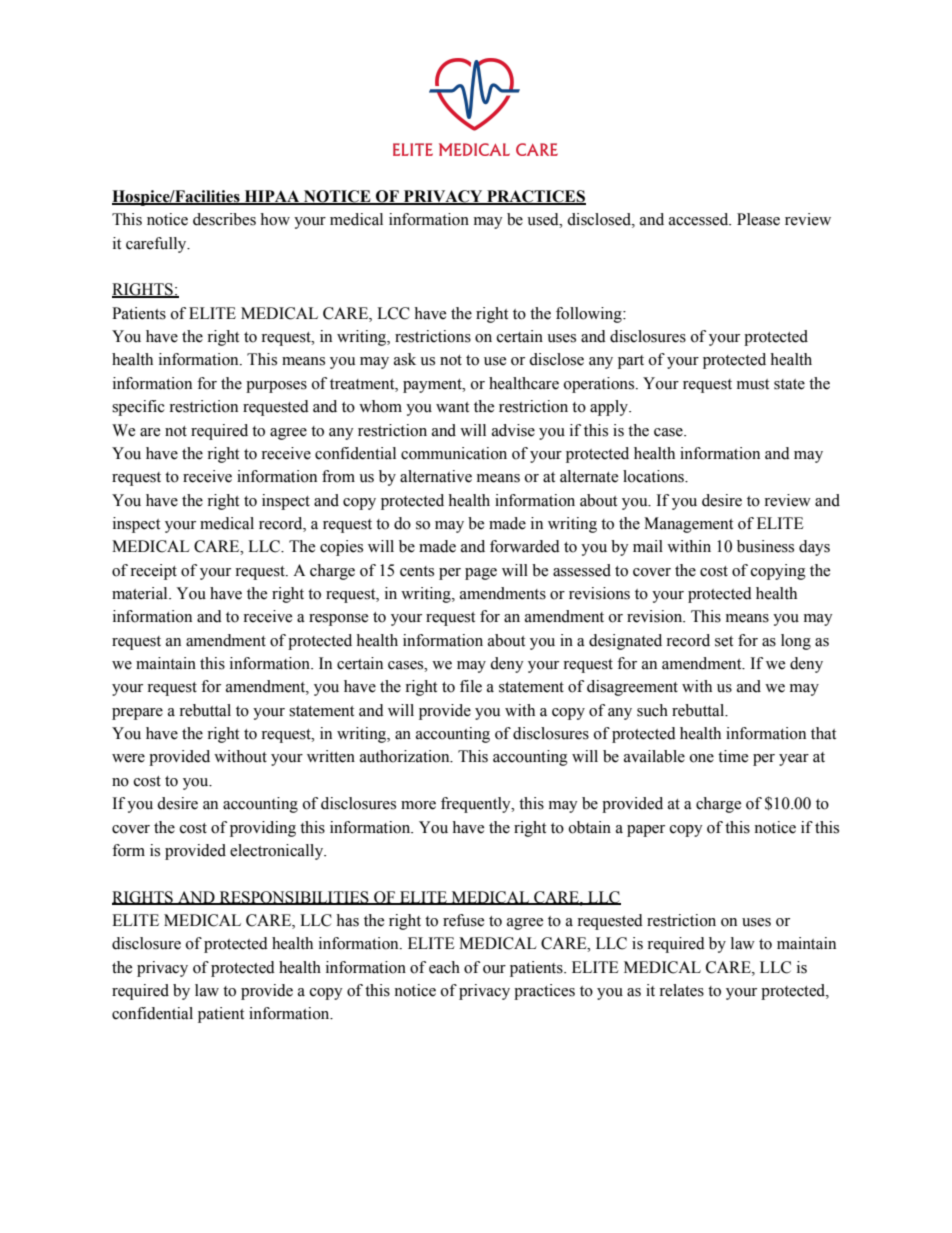  What do you see at coordinates (758, 219) in the image?
I see `Please` at bounding box center [758, 219].
